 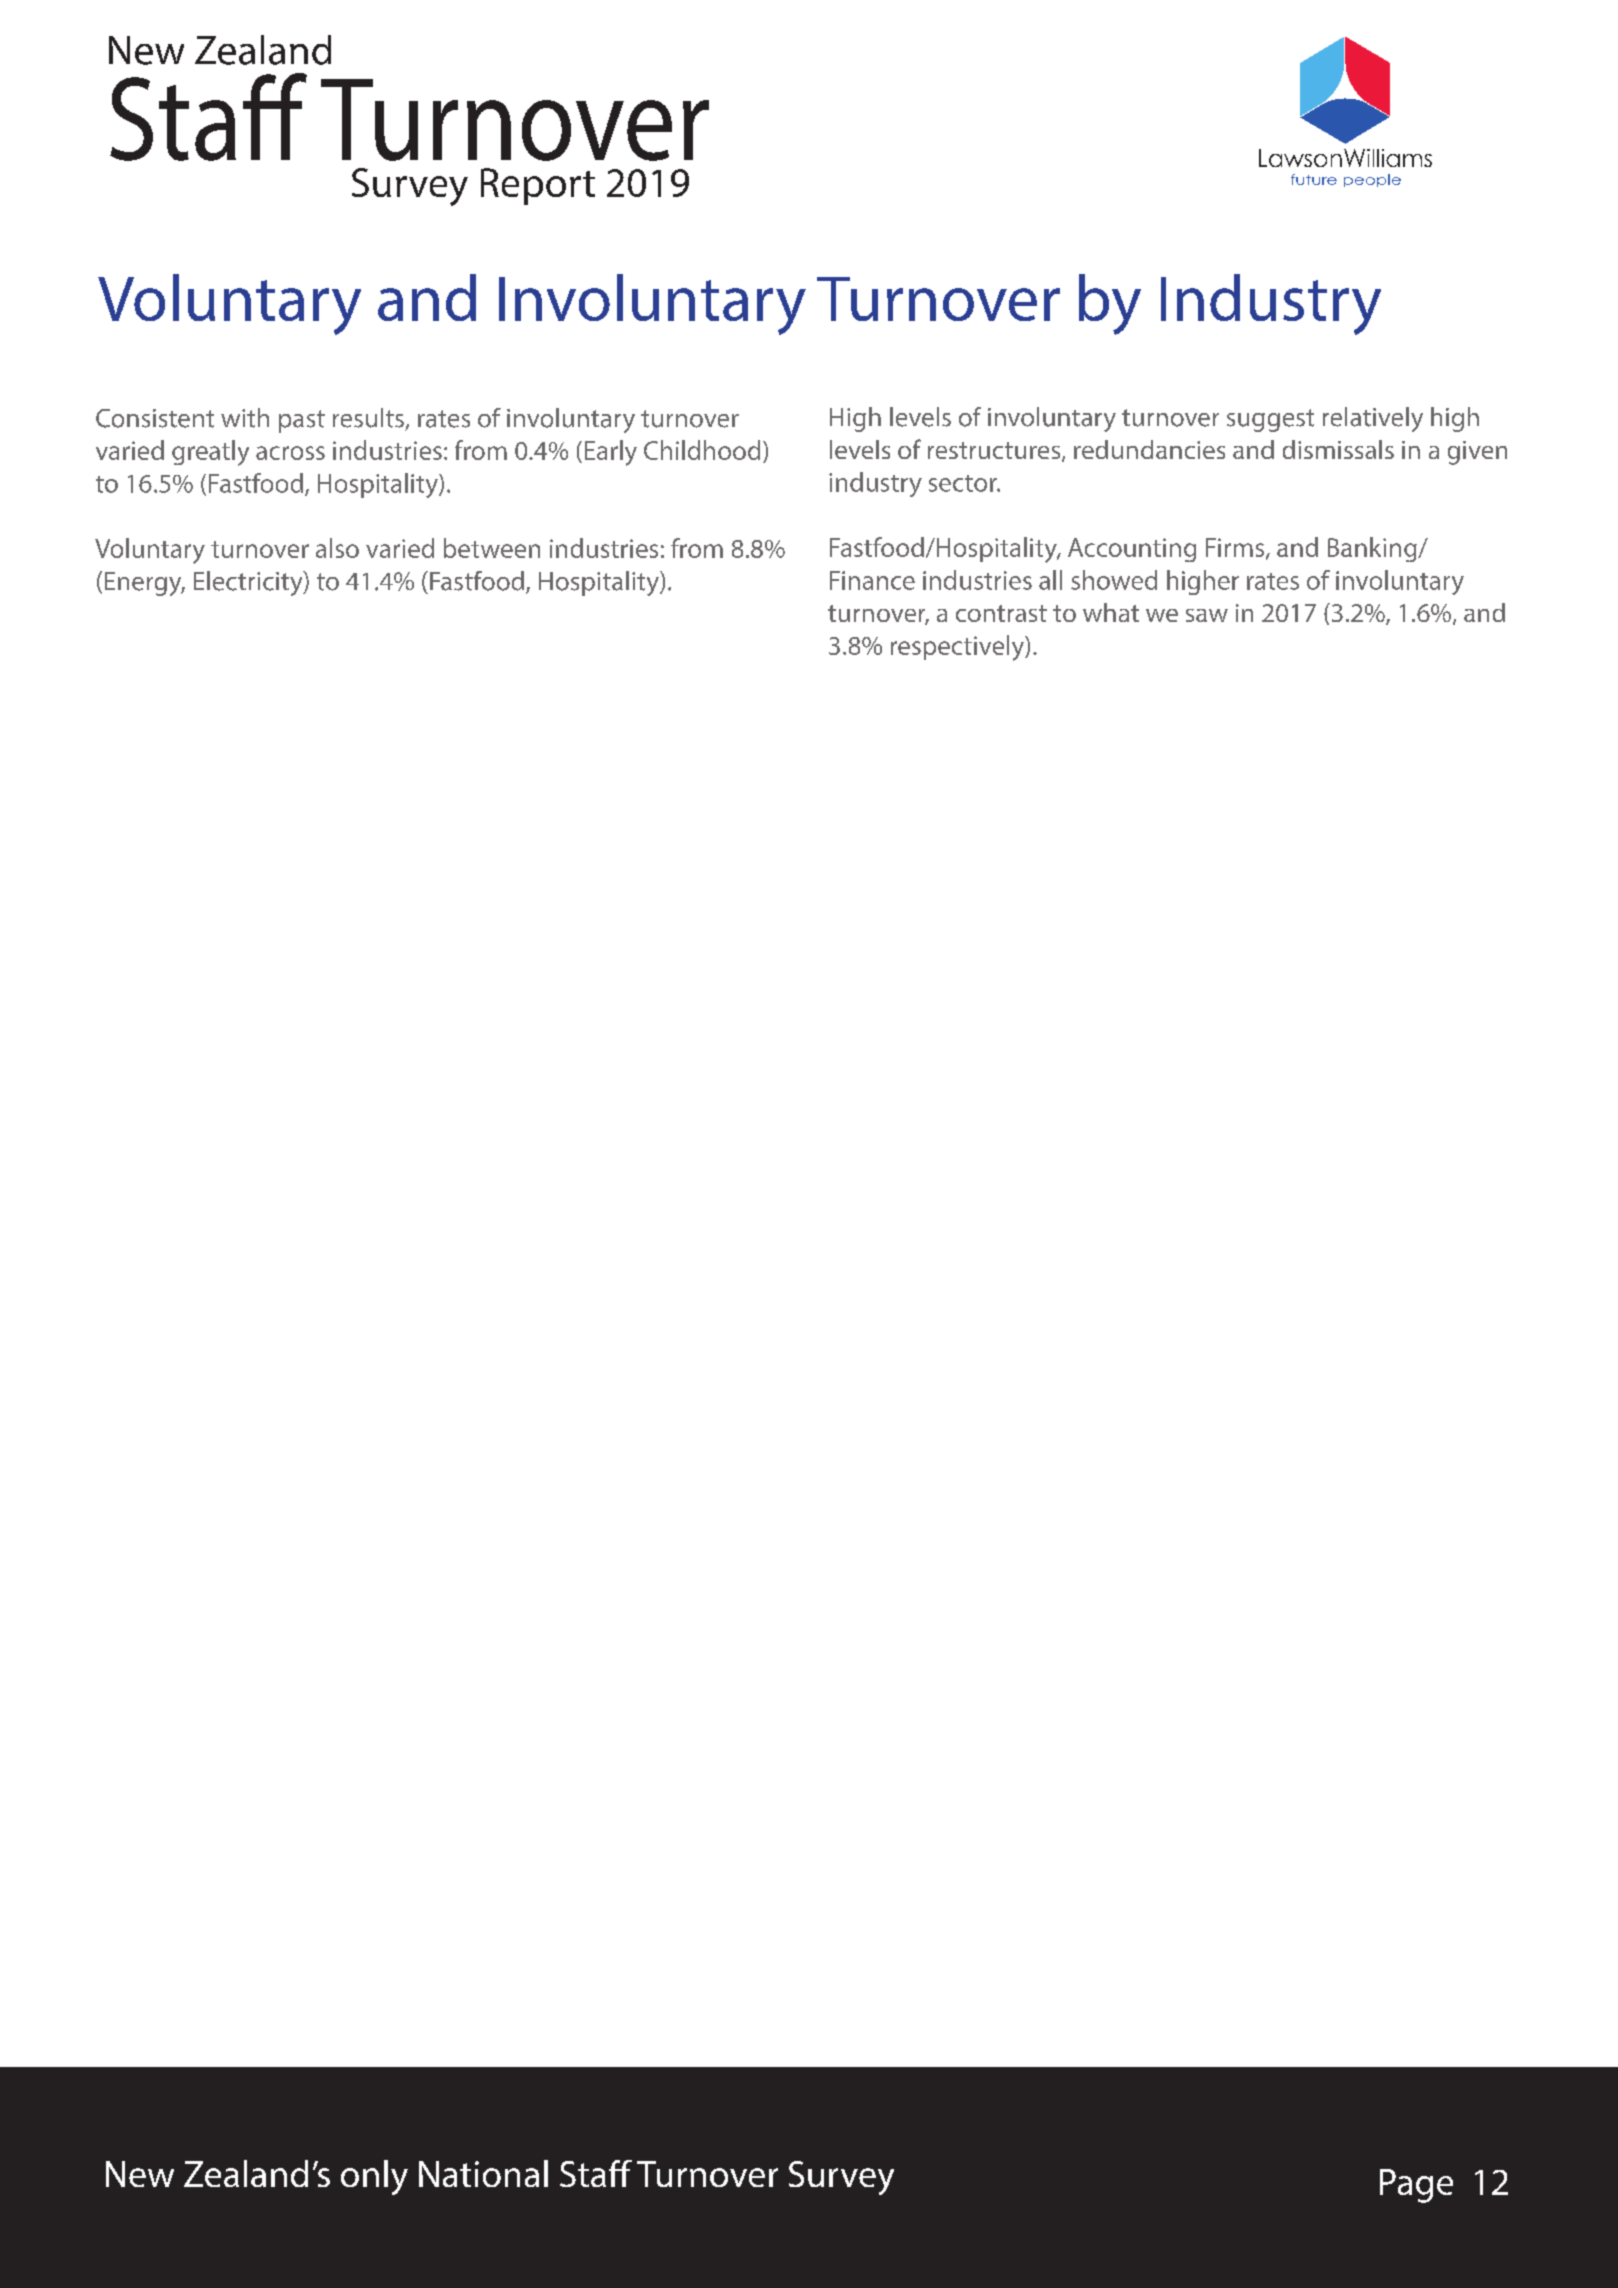 I want to click on all, so click(x=1050, y=580).
